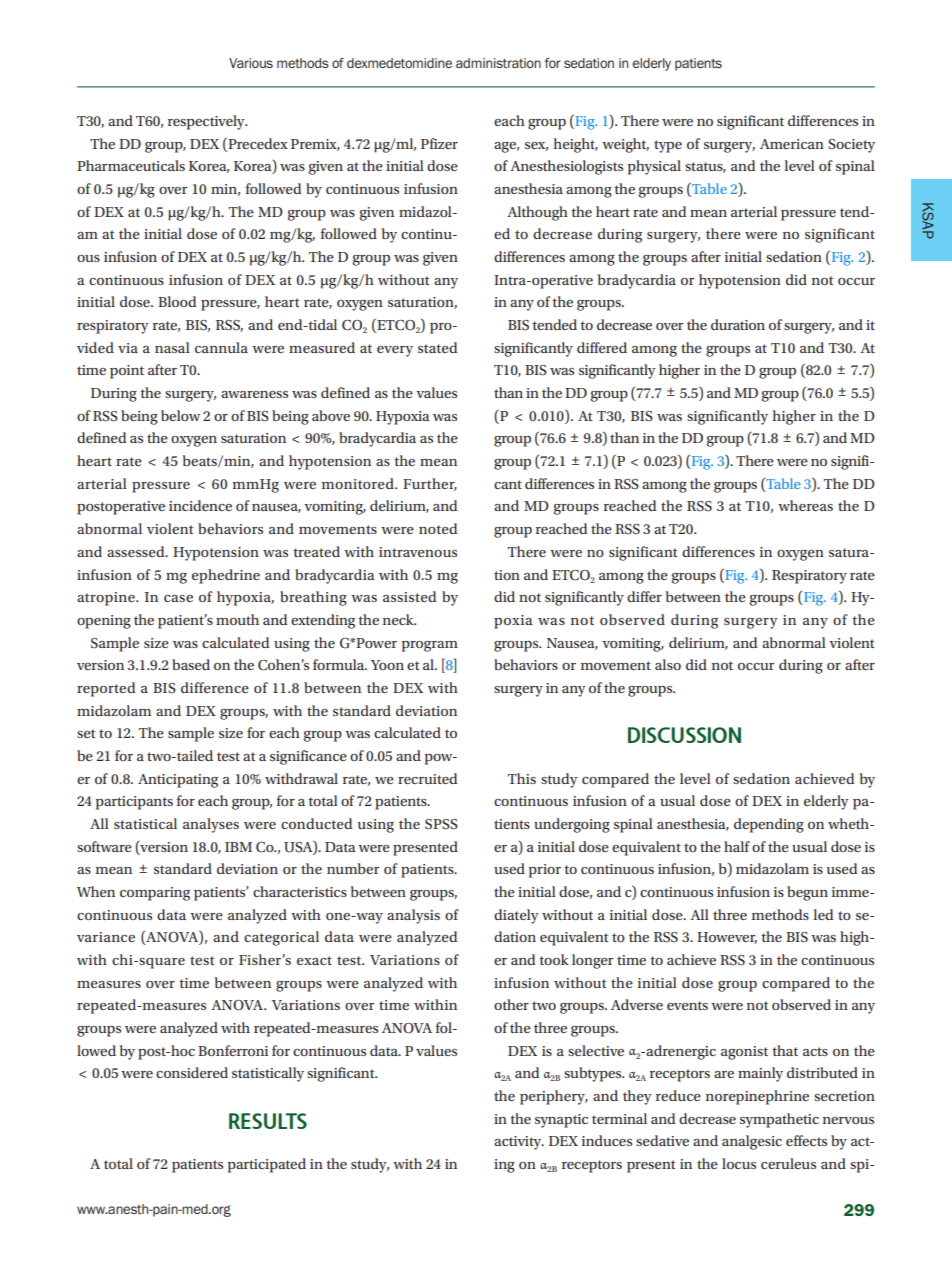 Image resolution: width=952 pixels, height=1270 pixels. Describe the element at coordinates (178, 598) in the screenshot. I see `case` at that location.
